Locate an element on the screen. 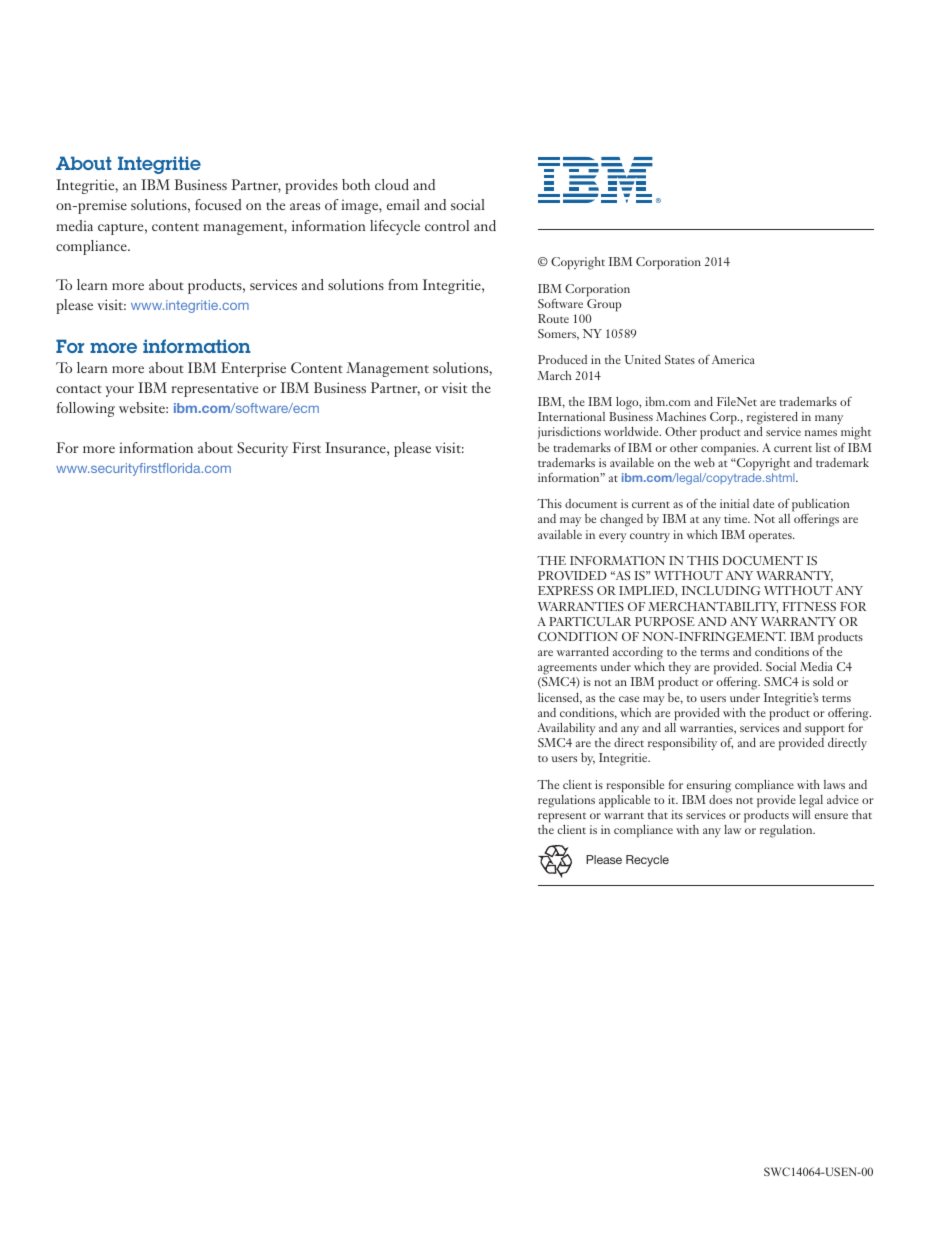  Group is located at coordinates (604, 305).
